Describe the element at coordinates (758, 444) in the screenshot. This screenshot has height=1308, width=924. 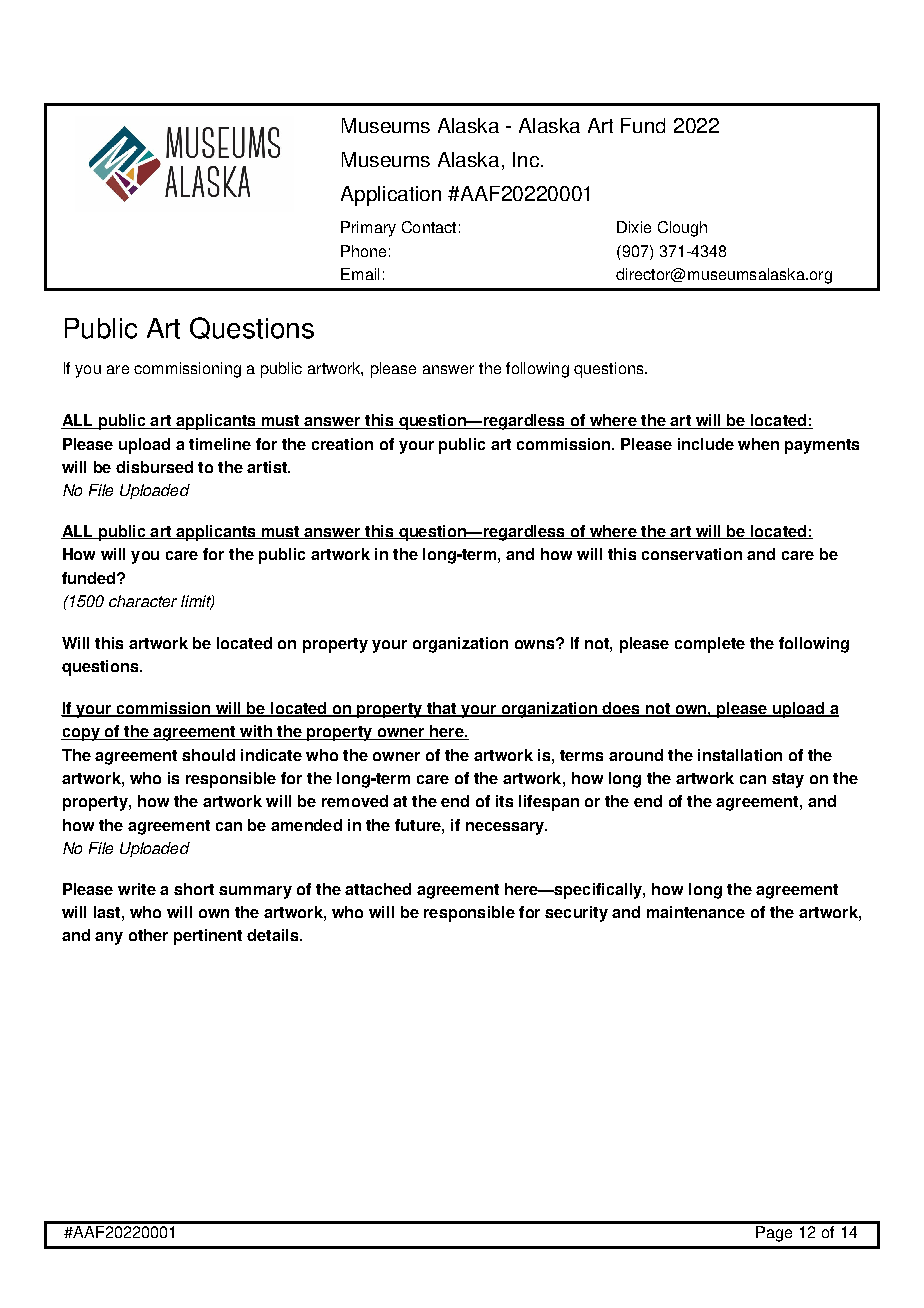
I see `when` at that location.
